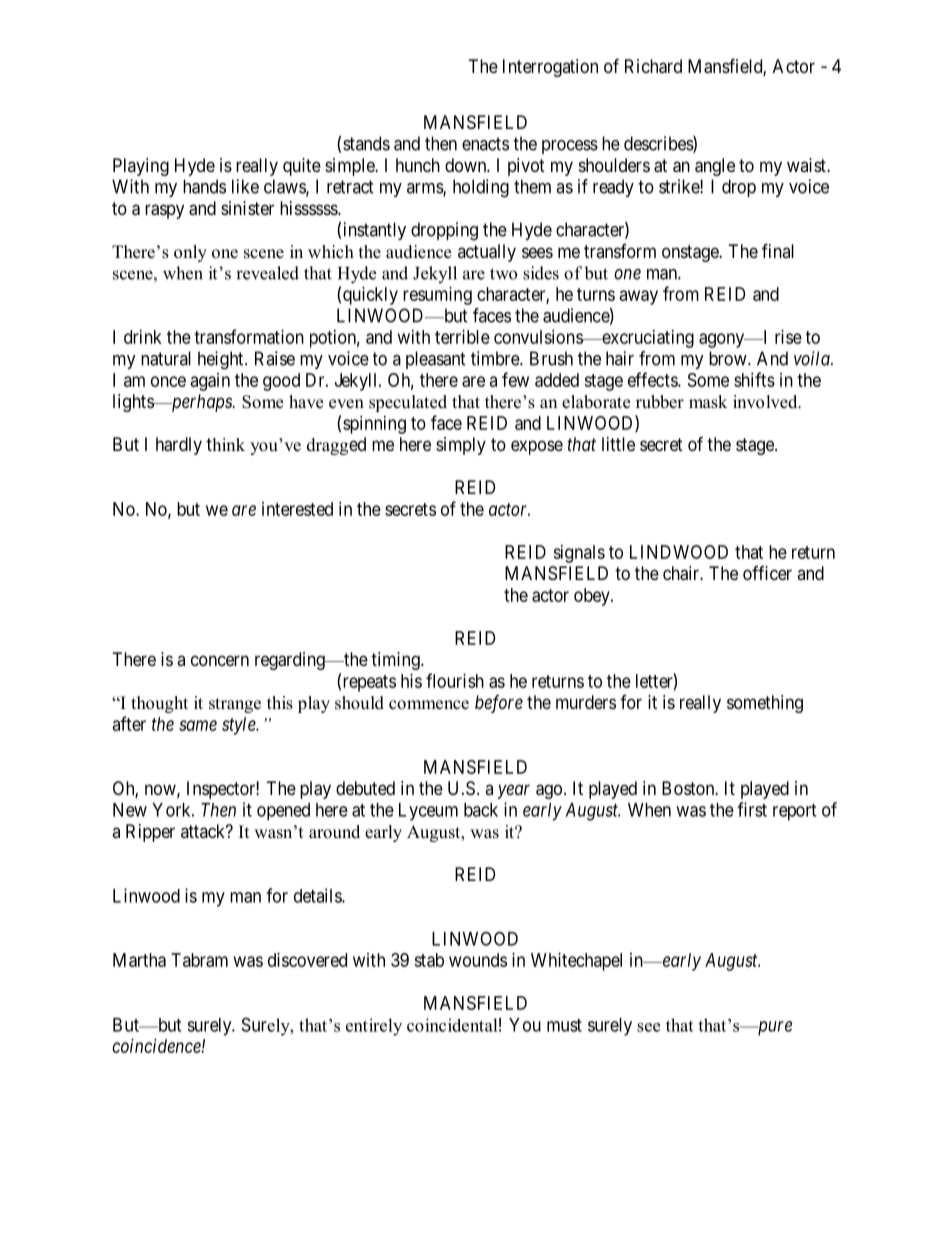  Describe the element at coordinates (225, 444) in the screenshot. I see `think` at that location.
